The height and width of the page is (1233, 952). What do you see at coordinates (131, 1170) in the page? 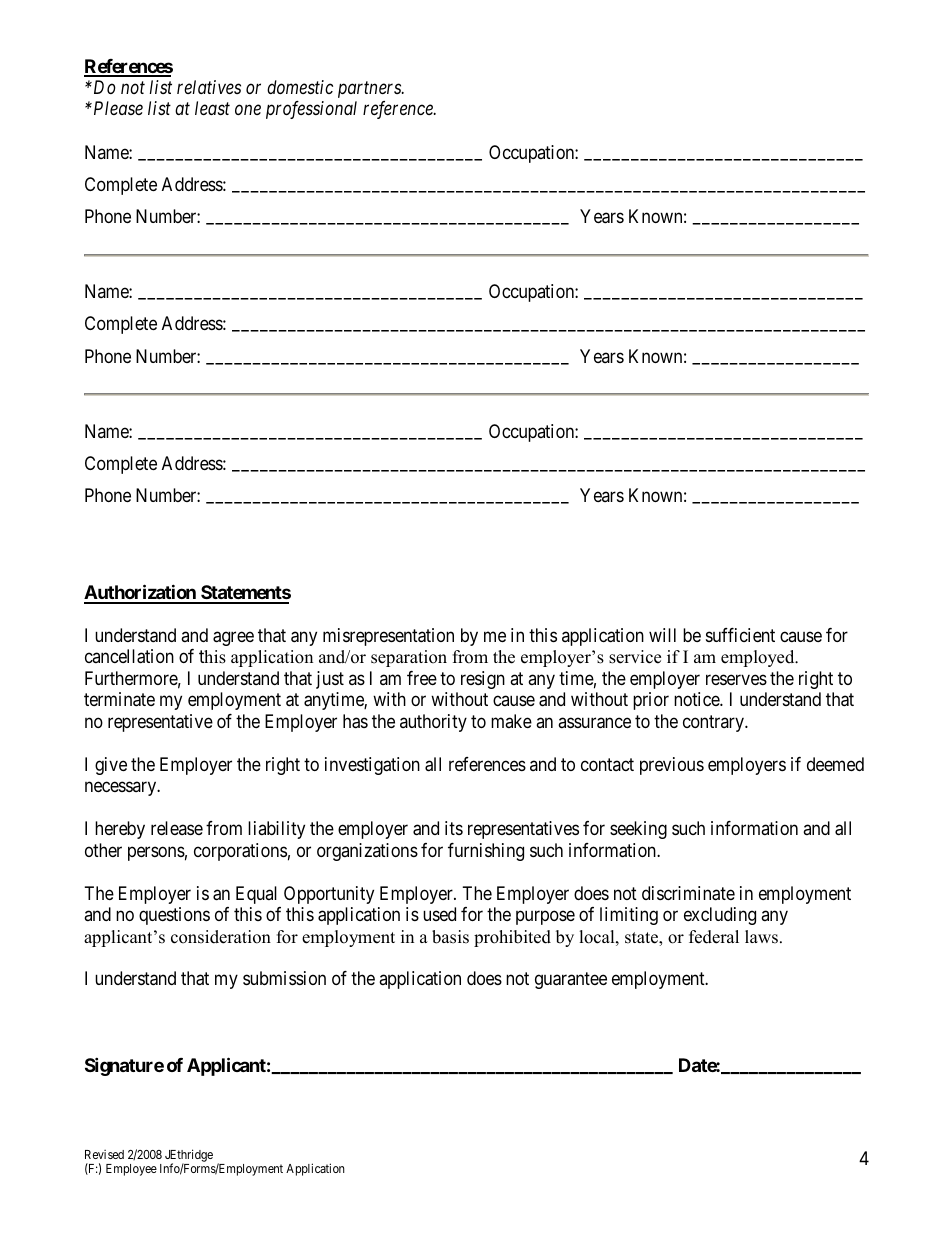
I see `Employee` at bounding box center [131, 1170].
